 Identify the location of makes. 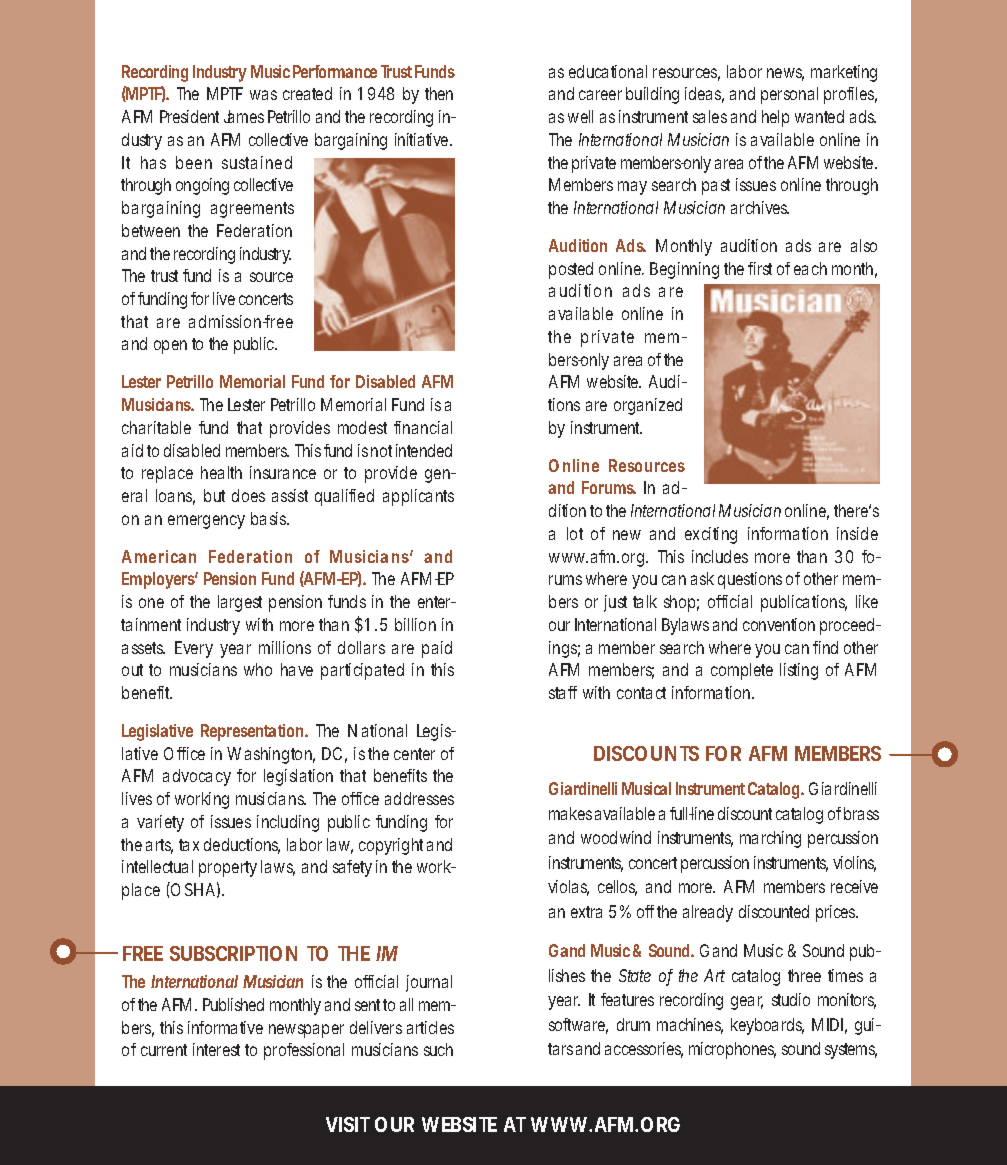
(570, 813).
